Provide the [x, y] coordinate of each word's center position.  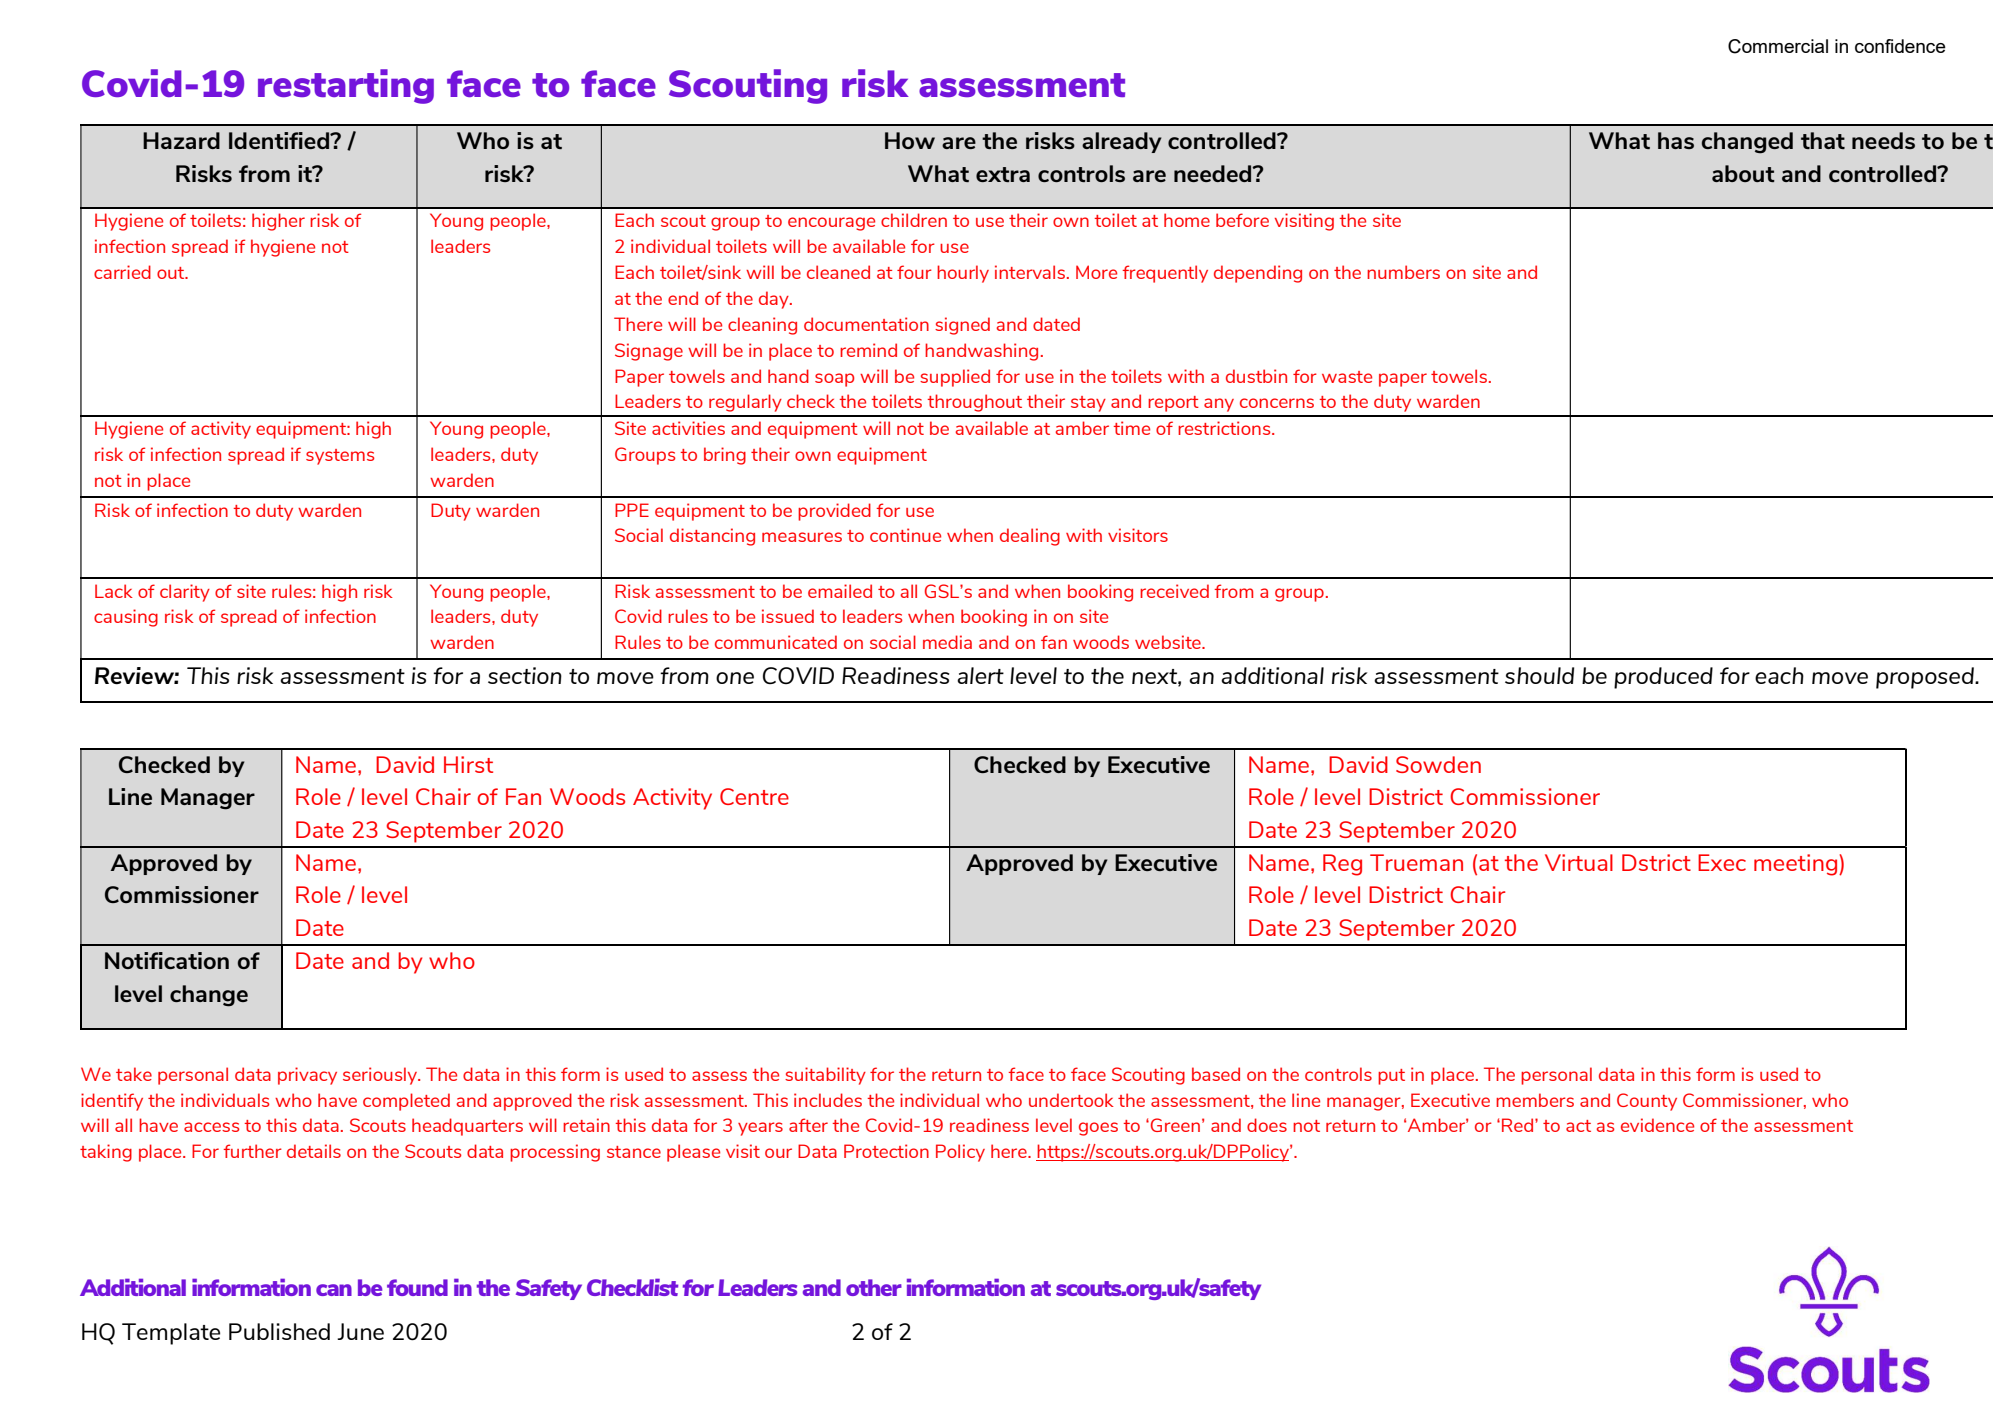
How [910, 140]
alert [980, 675]
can [334, 1290]
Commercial [1778, 46]
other [874, 1287]
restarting [346, 86]
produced [1663, 678]
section [525, 675]
